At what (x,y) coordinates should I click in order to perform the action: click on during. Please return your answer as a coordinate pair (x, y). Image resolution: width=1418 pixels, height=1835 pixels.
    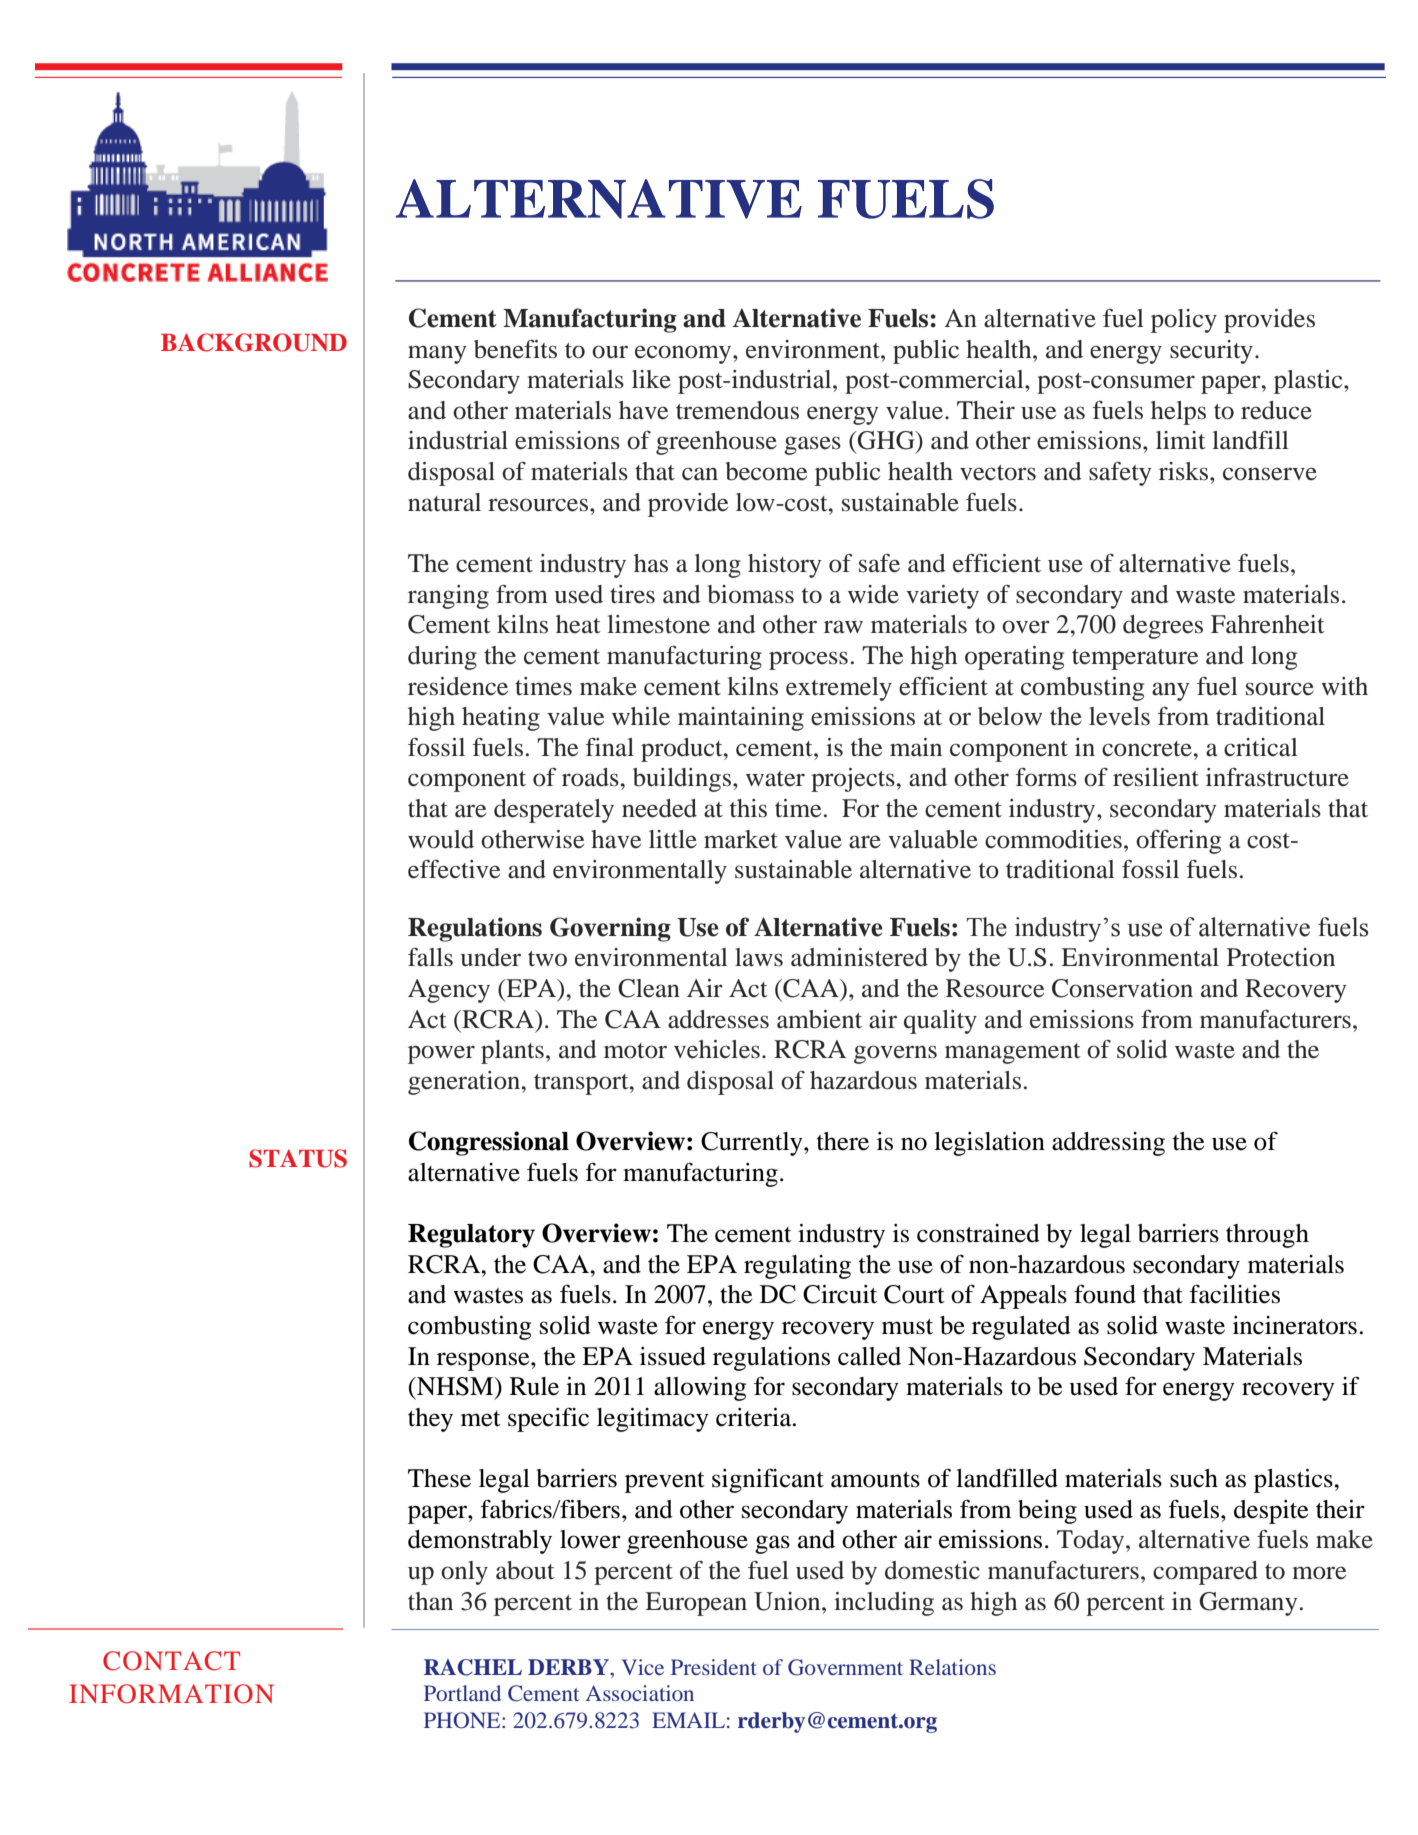
    Looking at the image, I should click on (442, 658).
